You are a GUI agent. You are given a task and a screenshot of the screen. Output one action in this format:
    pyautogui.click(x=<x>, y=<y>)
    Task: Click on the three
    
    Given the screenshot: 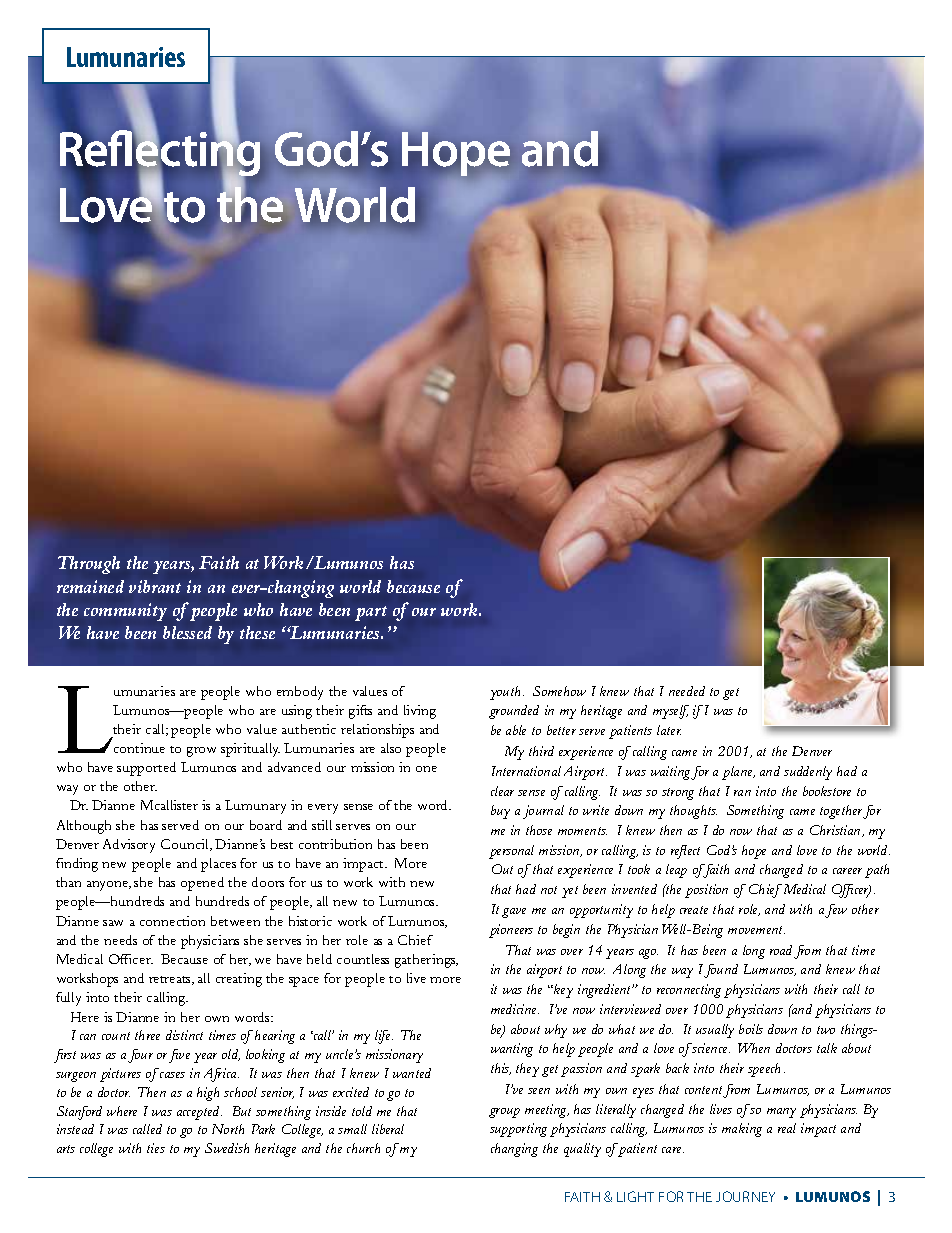 What is the action you would take?
    pyautogui.click(x=147, y=1035)
